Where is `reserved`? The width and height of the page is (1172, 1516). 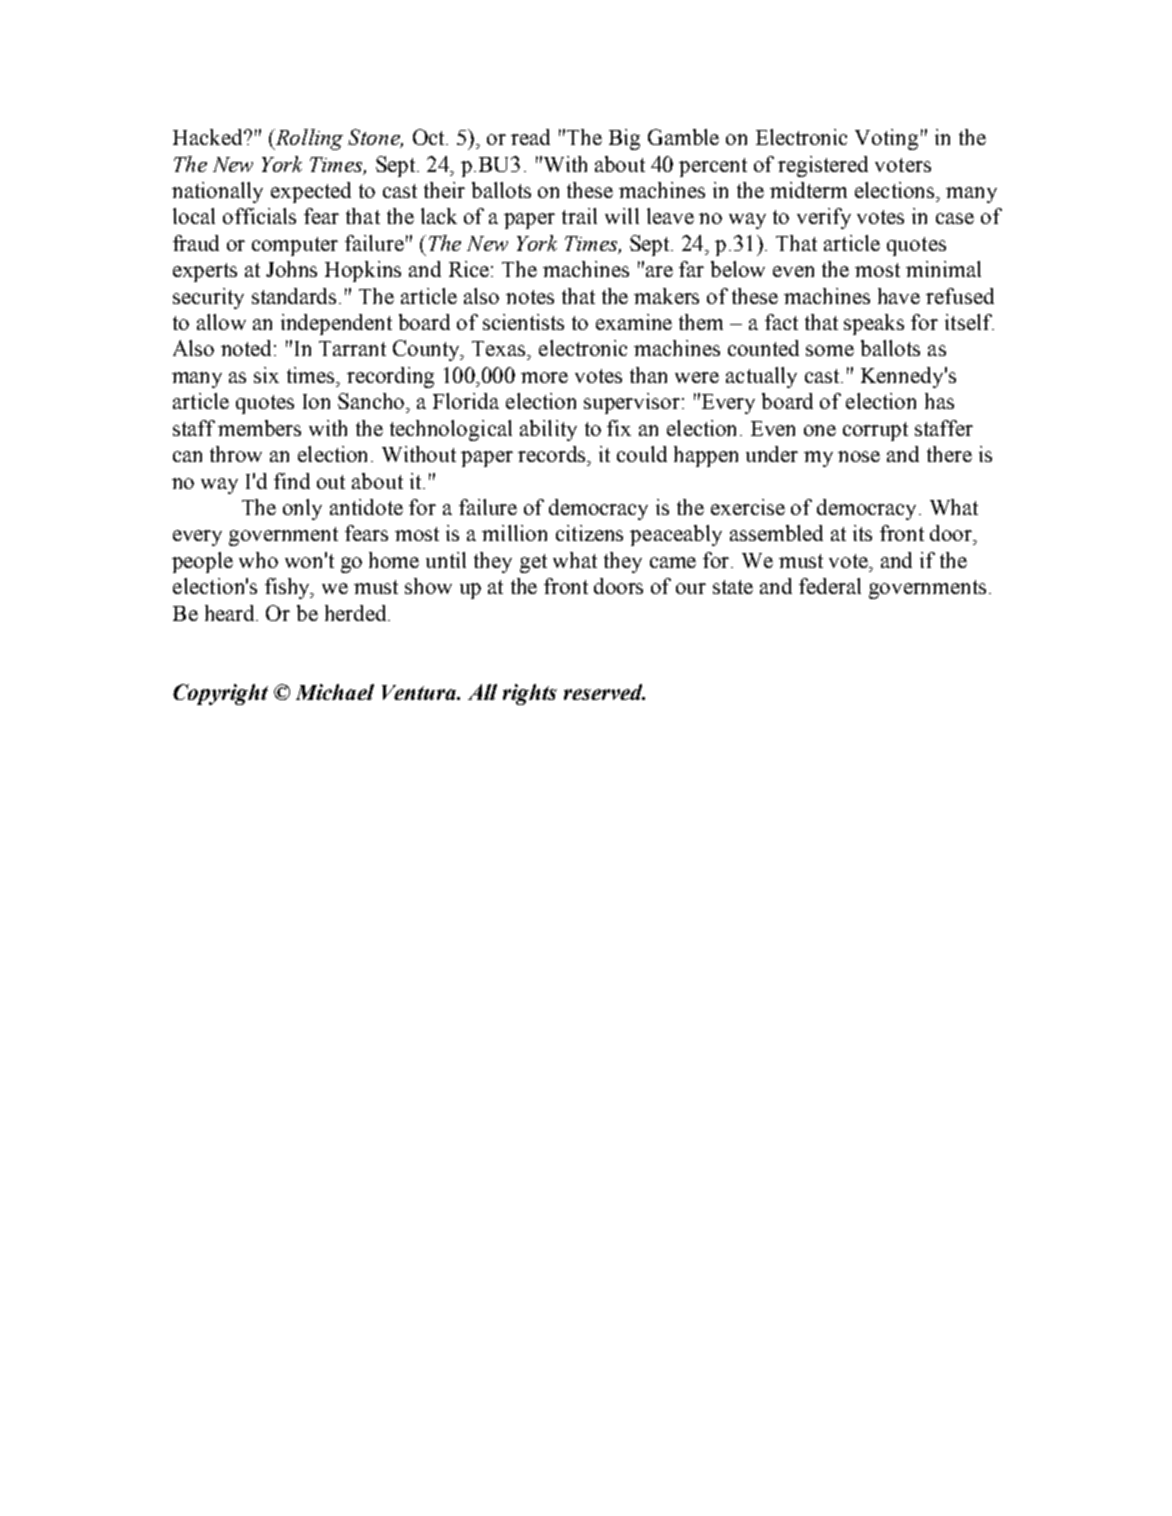
reserved is located at coordinates (604, 692).
